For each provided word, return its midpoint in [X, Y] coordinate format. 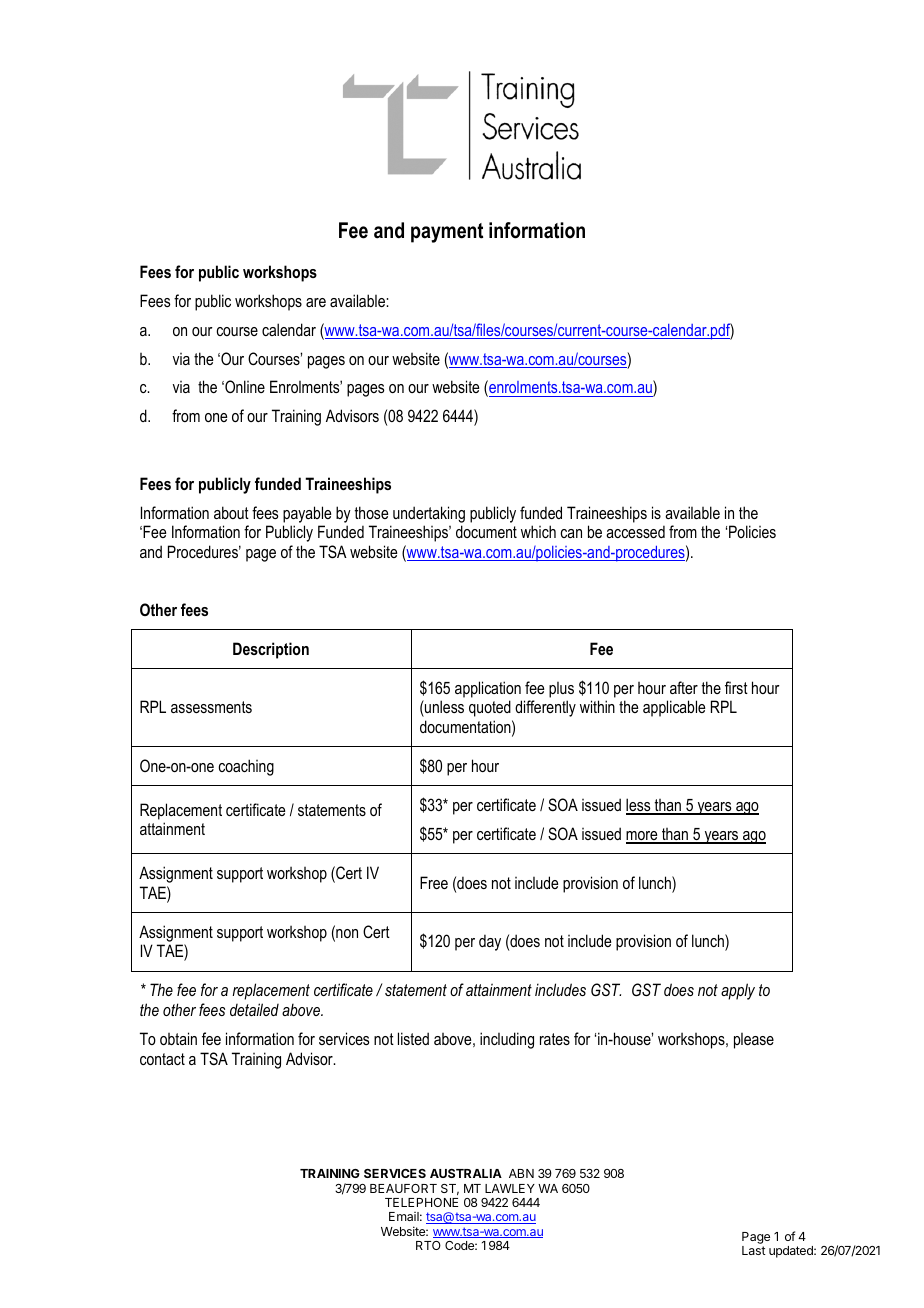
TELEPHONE [421, 1202]
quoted [490, 708]
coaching [246, 767]
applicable [674, 708]
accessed [635, 531]
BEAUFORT [403, 1188]
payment [447, 233]
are [316, 302]
